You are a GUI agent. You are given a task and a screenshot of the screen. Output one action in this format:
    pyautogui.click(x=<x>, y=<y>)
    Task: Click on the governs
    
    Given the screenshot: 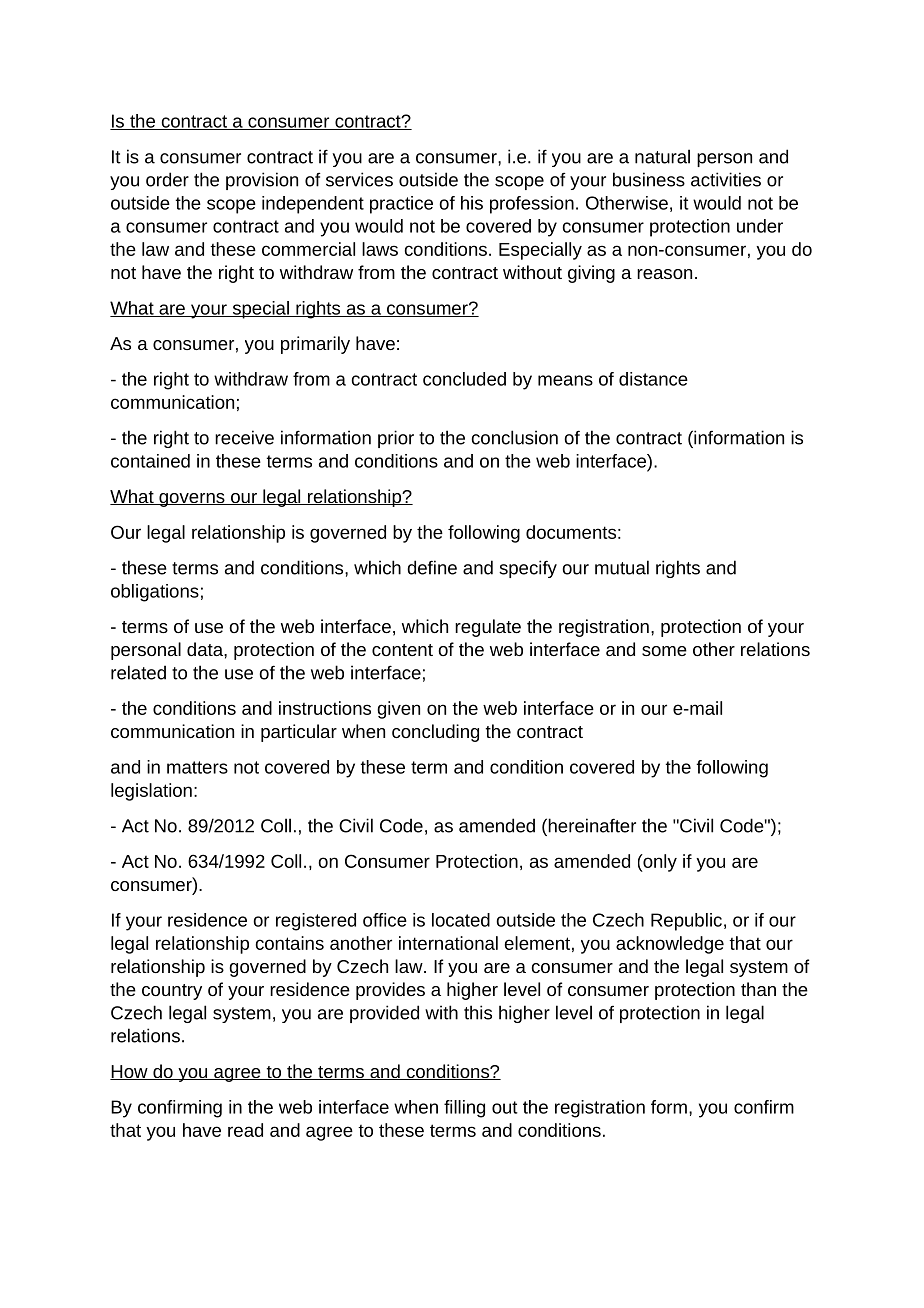 What is the action you would take?
    pyautogui.click(x=192, y=500)
